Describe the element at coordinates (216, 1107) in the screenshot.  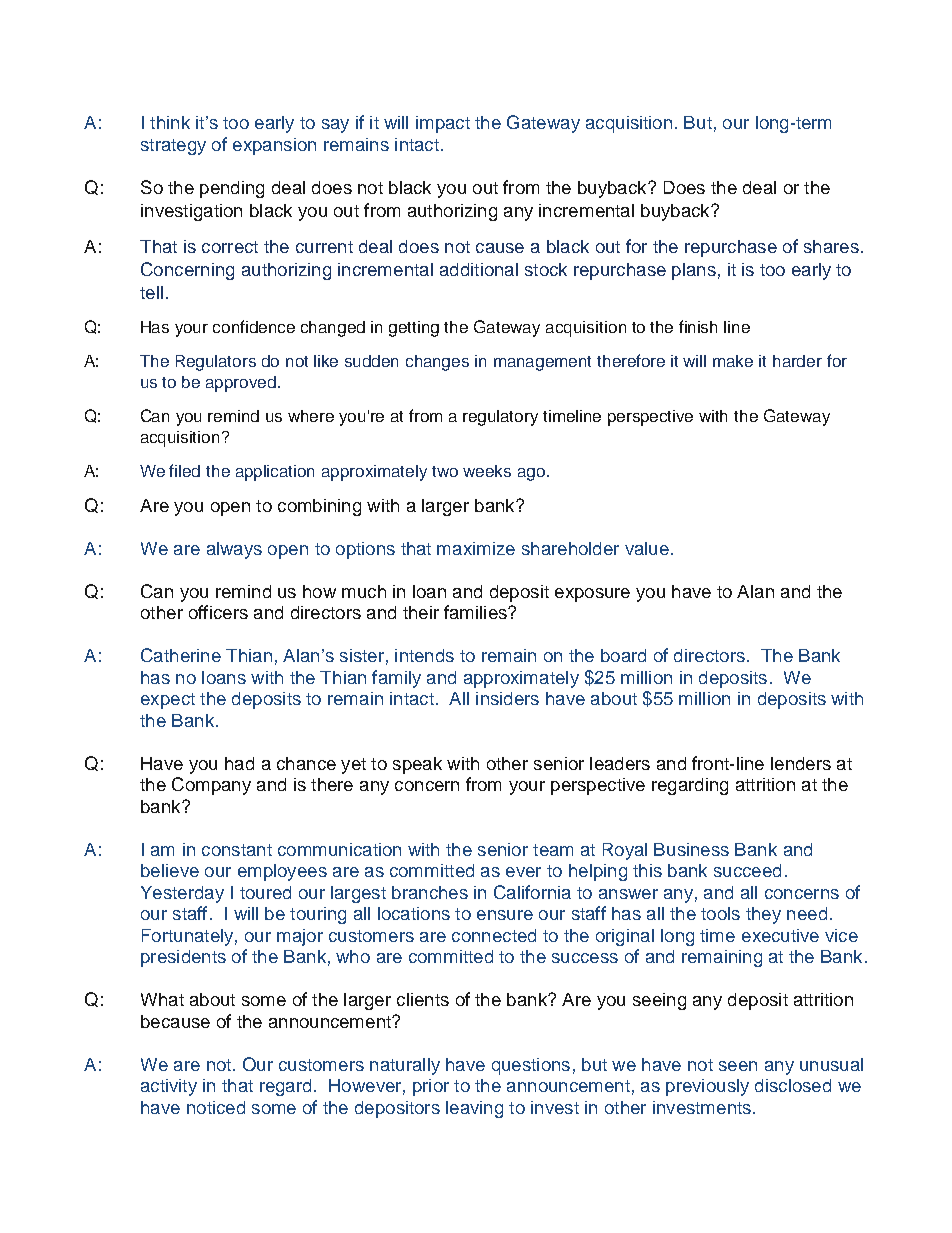
I see `noticed` at that location.
